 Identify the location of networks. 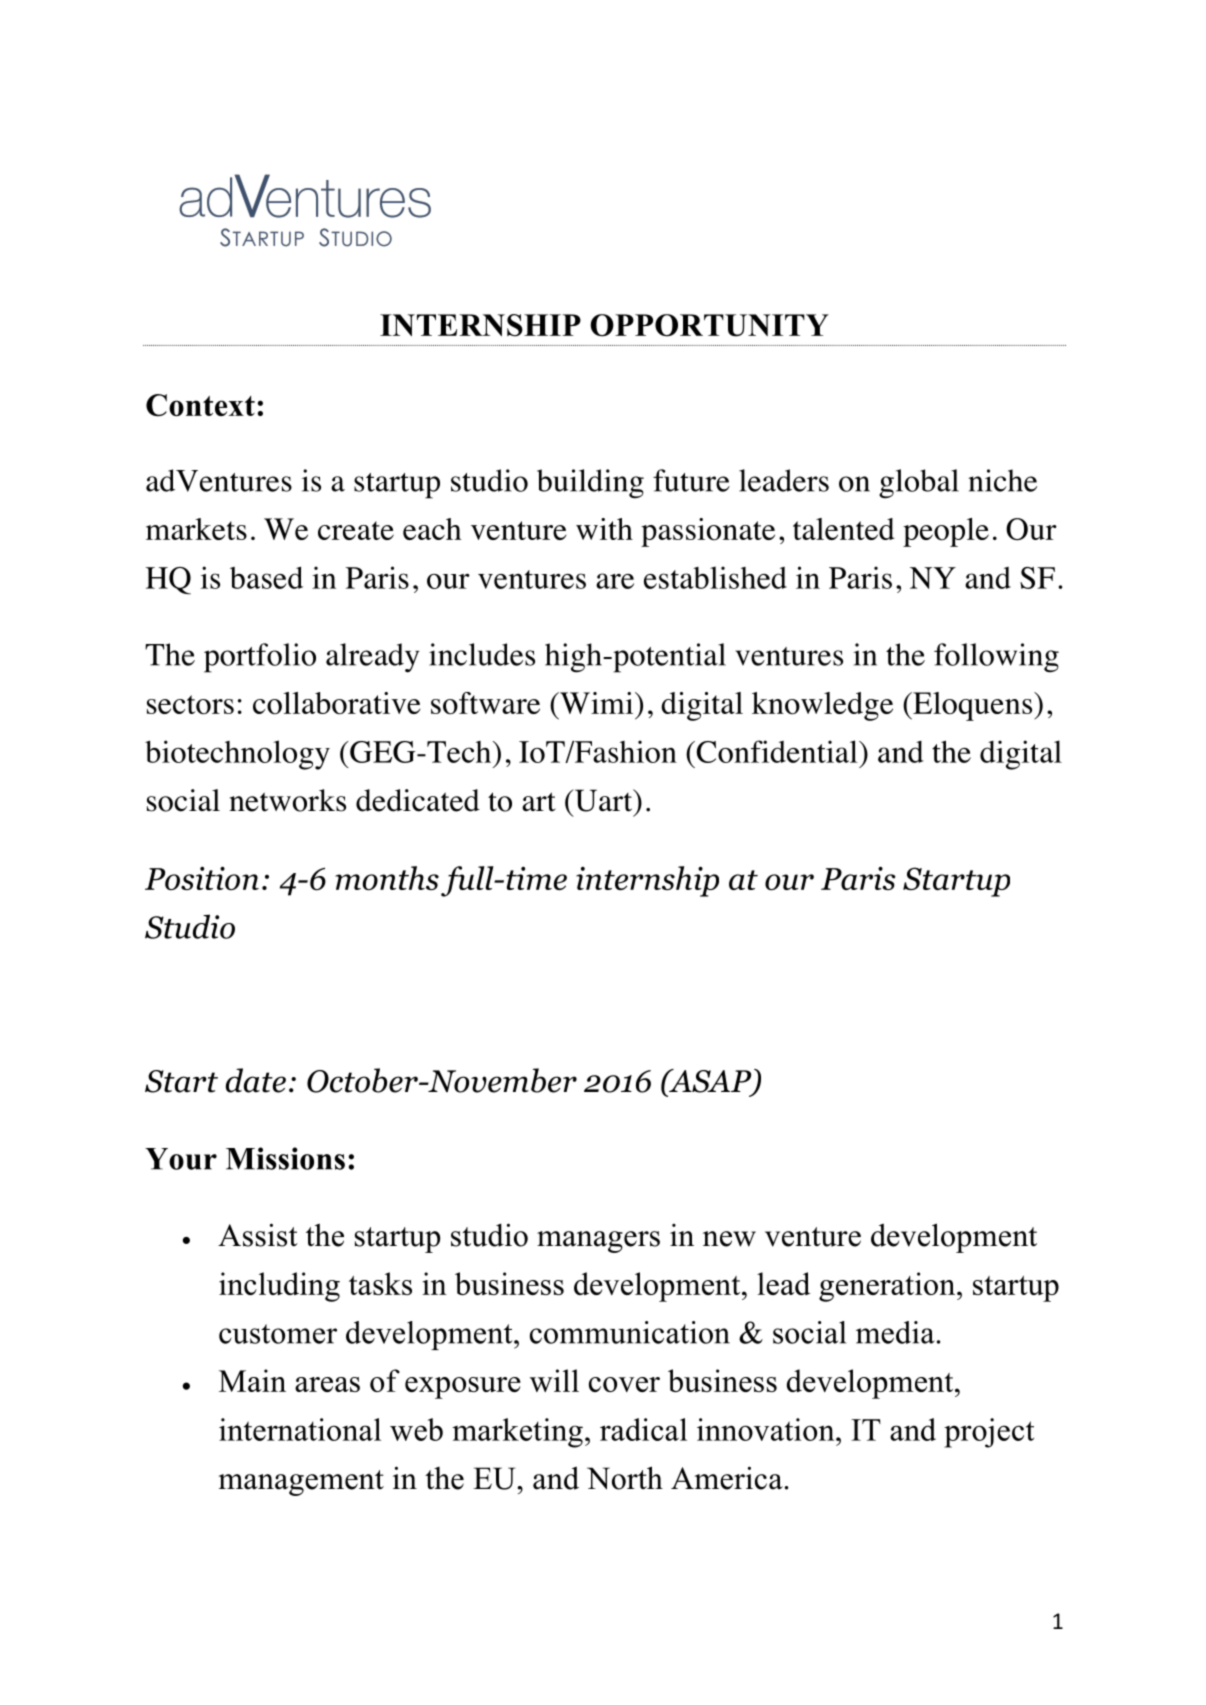
(287, 800).
